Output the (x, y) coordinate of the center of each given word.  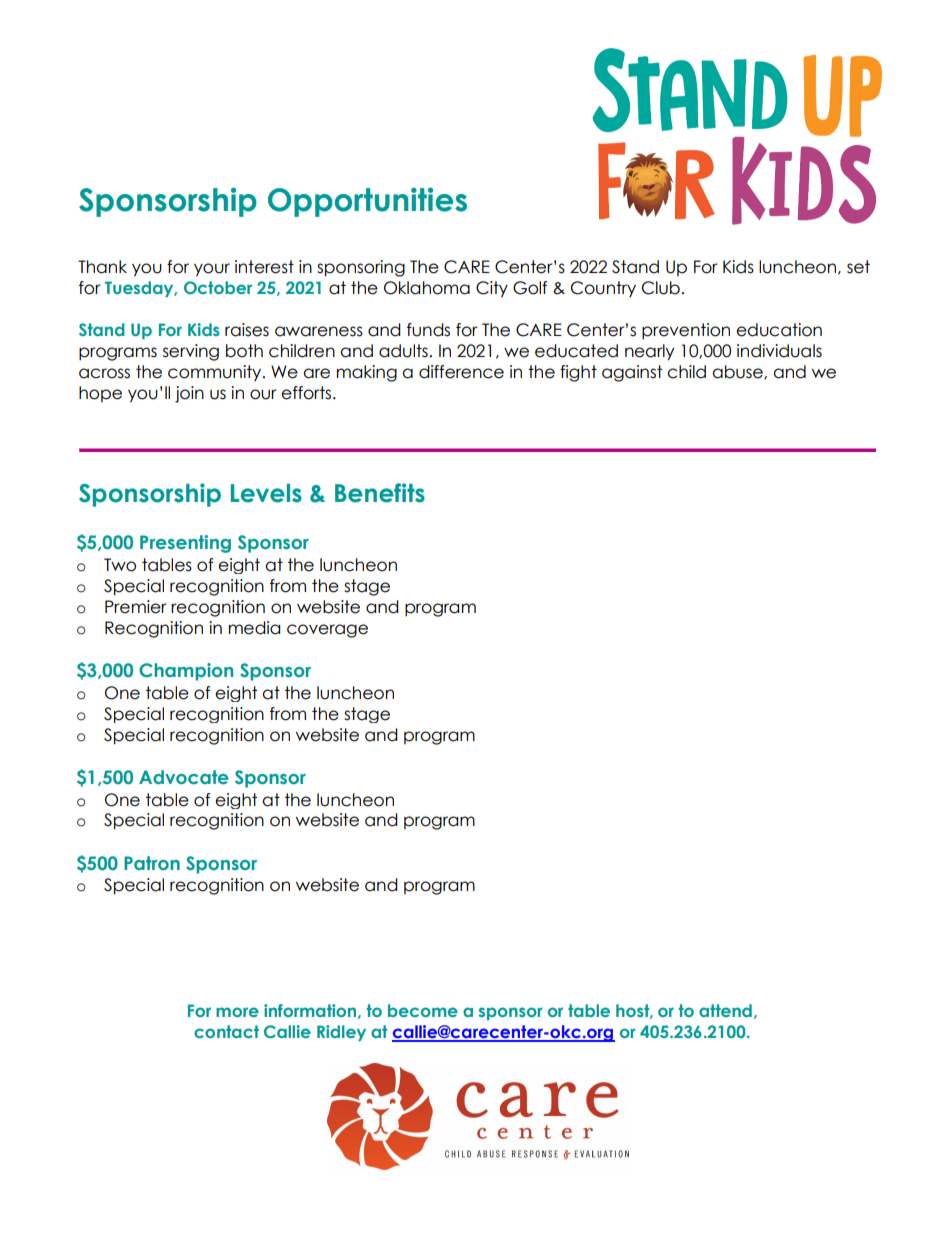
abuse (738, 372)
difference (461, 372)
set (858, 267)
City (492, 289)
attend (725, 1010)
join (189, 394)
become (423, 1010)
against (632, 373)
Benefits (380, 493)
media (254, 628)
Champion (186, 672)
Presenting (185, 544)
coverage (327, 631)
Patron (152, 863)
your (212, 270)
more (237, 1012)
